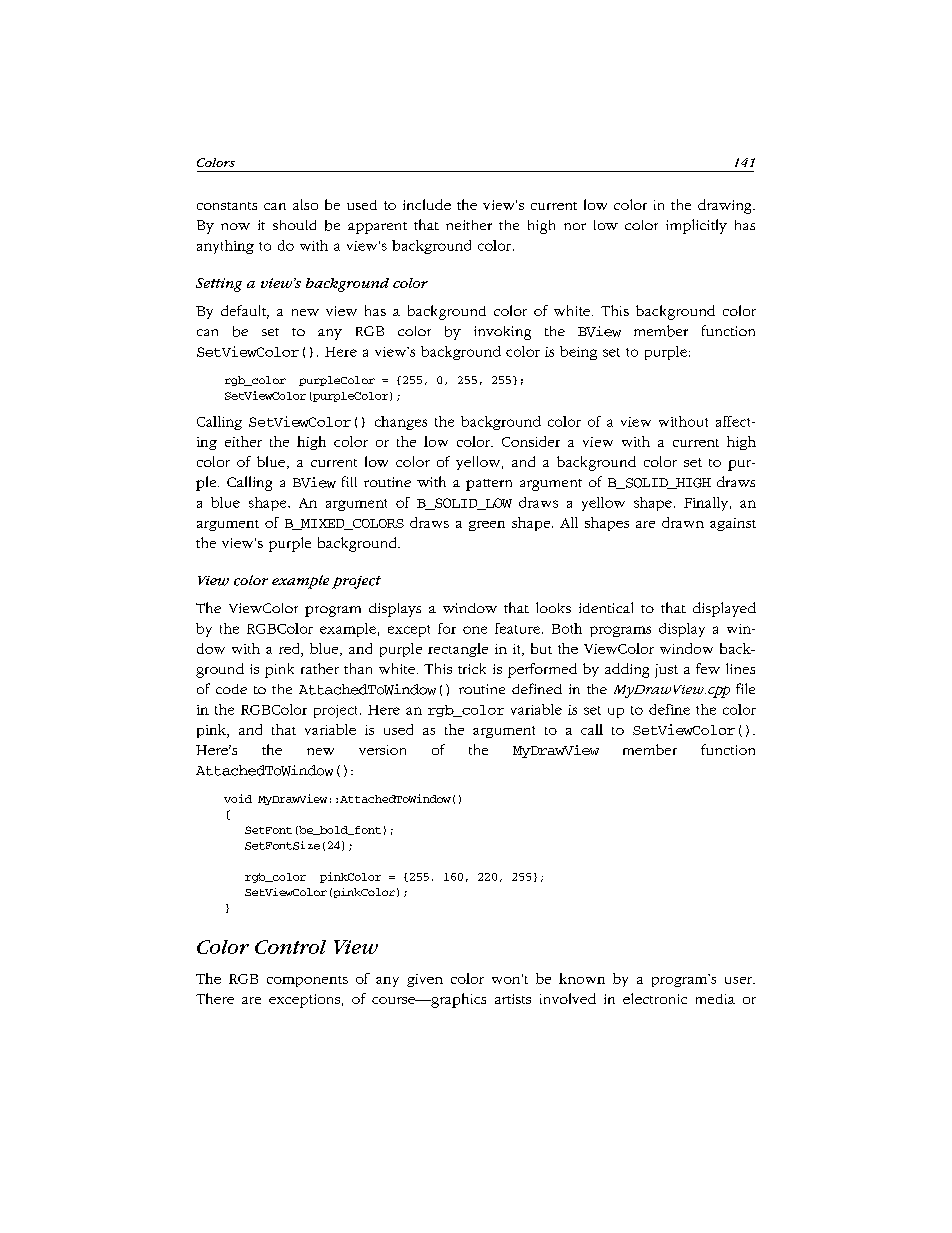 Image resolution: width=952 pixels, height=1233 pixels. Describe the element at coordinates (307, 981) in the page. I see `components` at that location.
